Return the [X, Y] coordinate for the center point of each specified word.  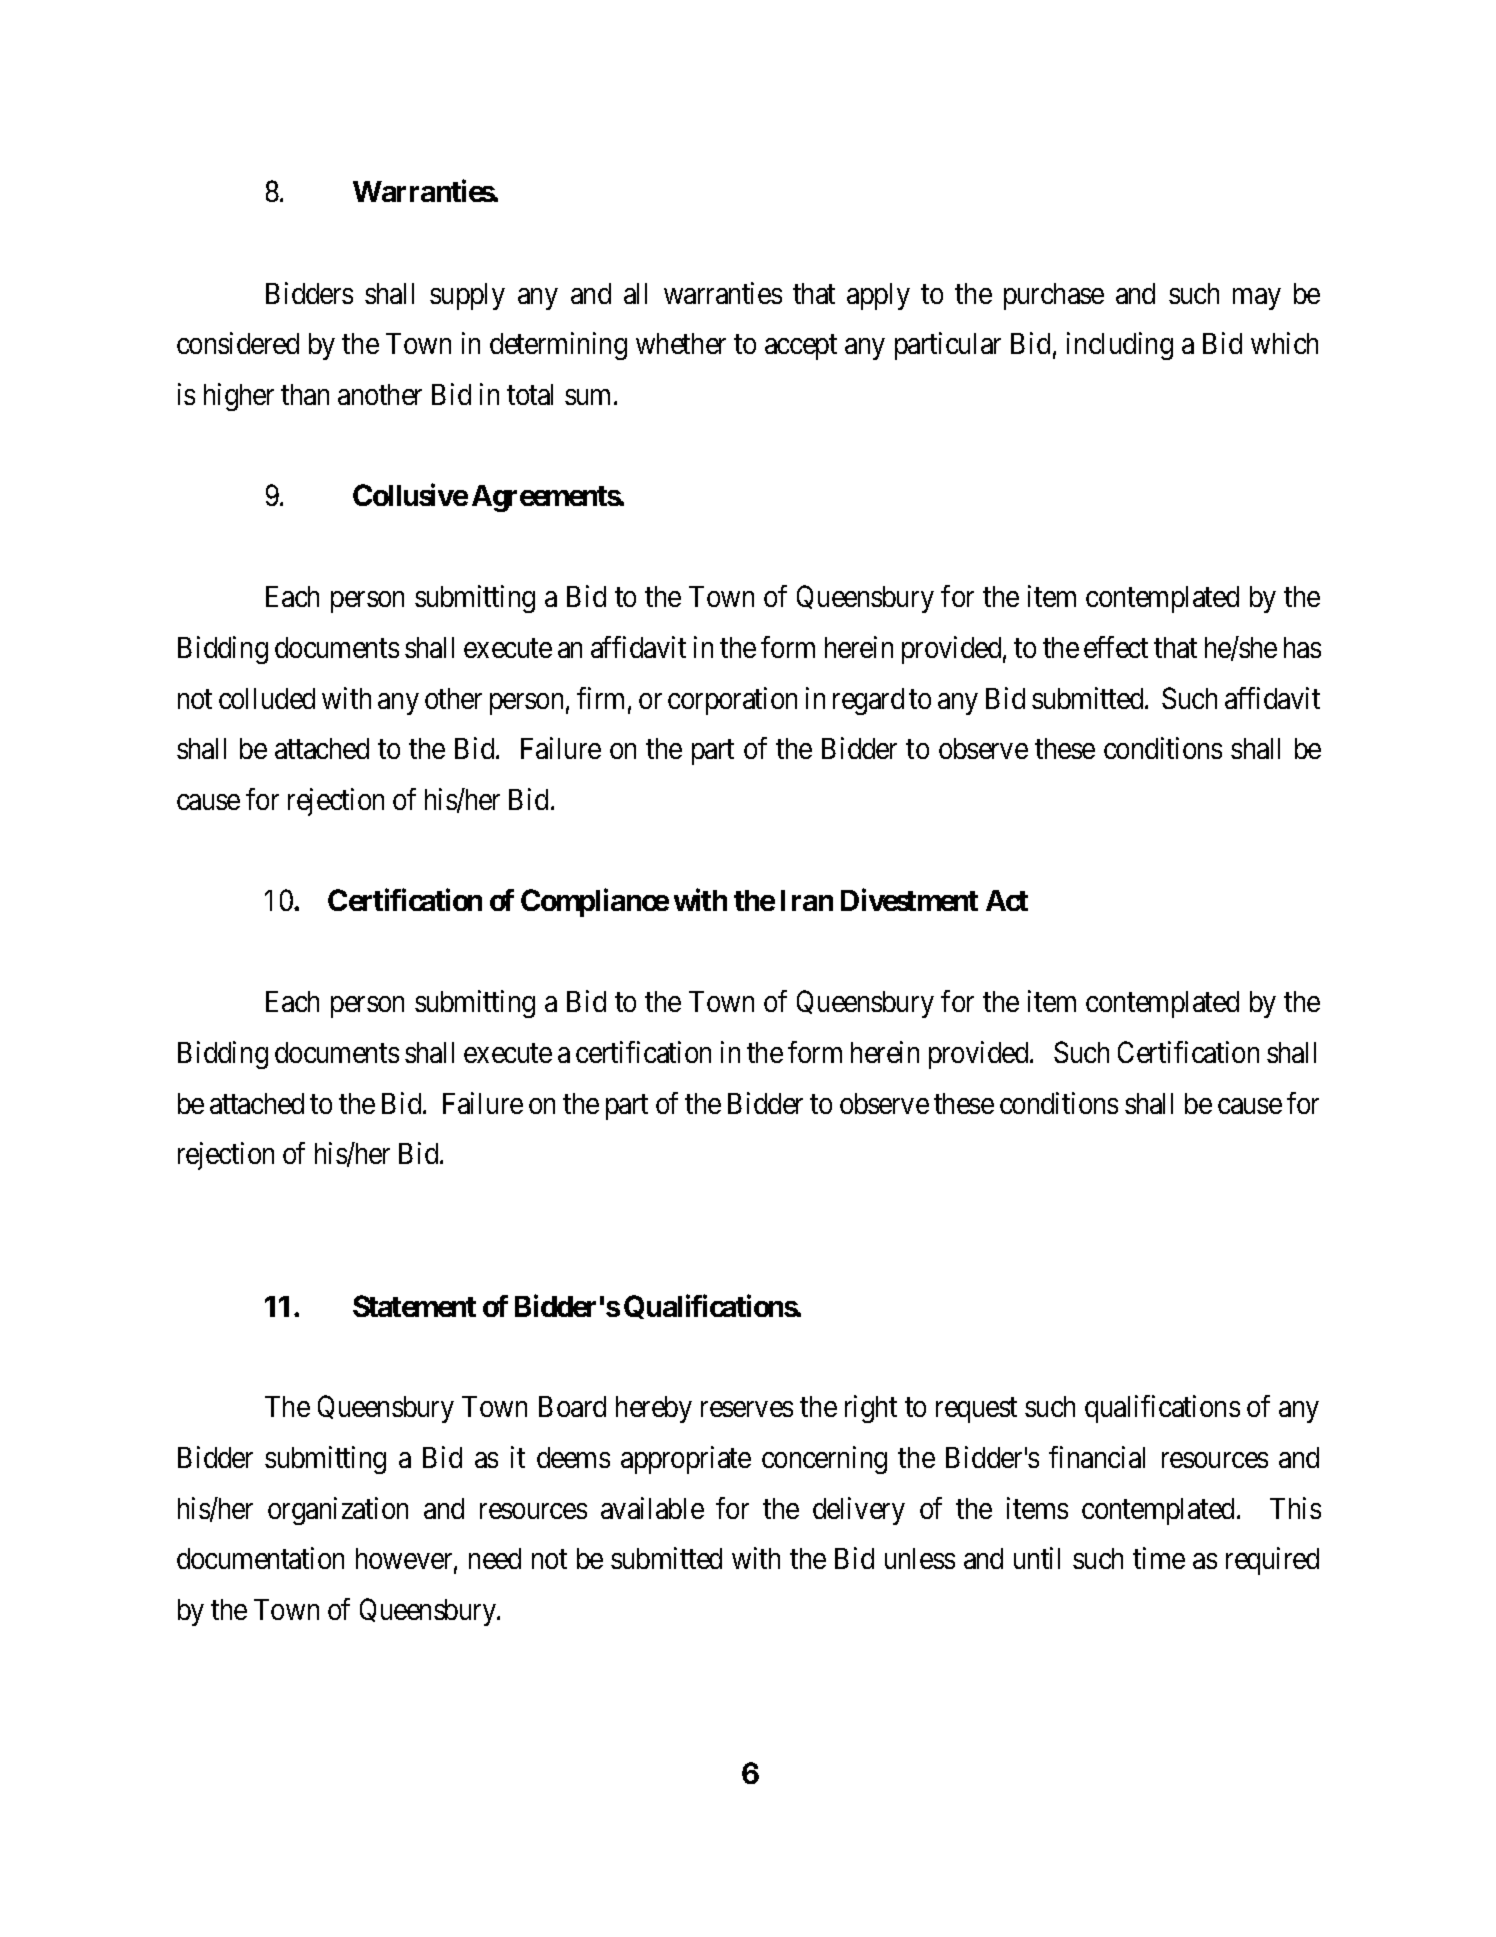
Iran [807, 900]
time [1159, 1558]
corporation [732, 701]
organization [338, 1511]
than [305, 394]
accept [801, 347]
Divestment [909, 900]
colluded [267, 698]
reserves [747, 1409]
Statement [414, 1306]
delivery [859, 1511]
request [976, 1411]
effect [1116, 647]
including [1120, 346]
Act [1007, 900]
